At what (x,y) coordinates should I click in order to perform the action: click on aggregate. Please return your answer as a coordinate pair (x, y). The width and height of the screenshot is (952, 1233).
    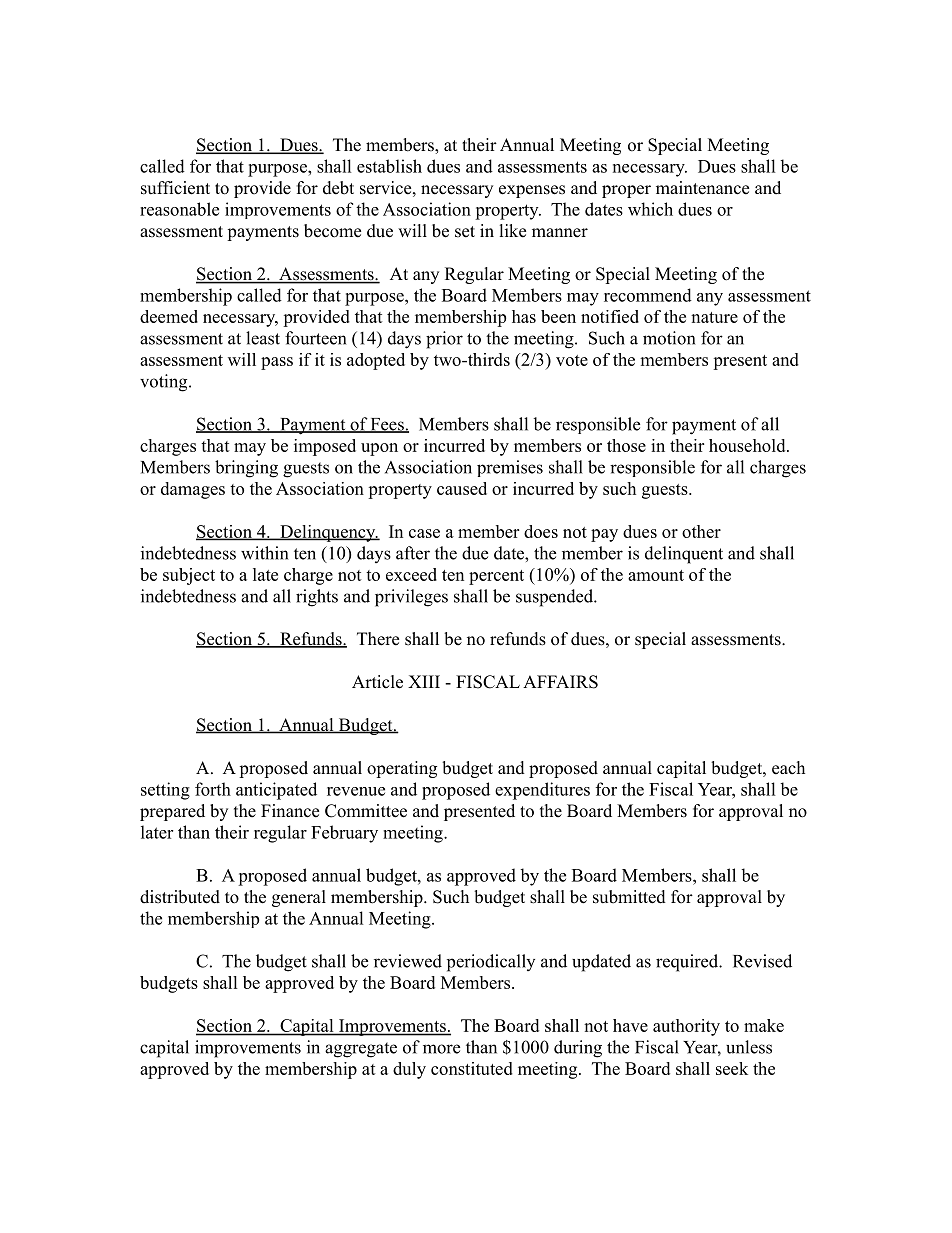
    Looking at the image, I should click on (361, 1050).
